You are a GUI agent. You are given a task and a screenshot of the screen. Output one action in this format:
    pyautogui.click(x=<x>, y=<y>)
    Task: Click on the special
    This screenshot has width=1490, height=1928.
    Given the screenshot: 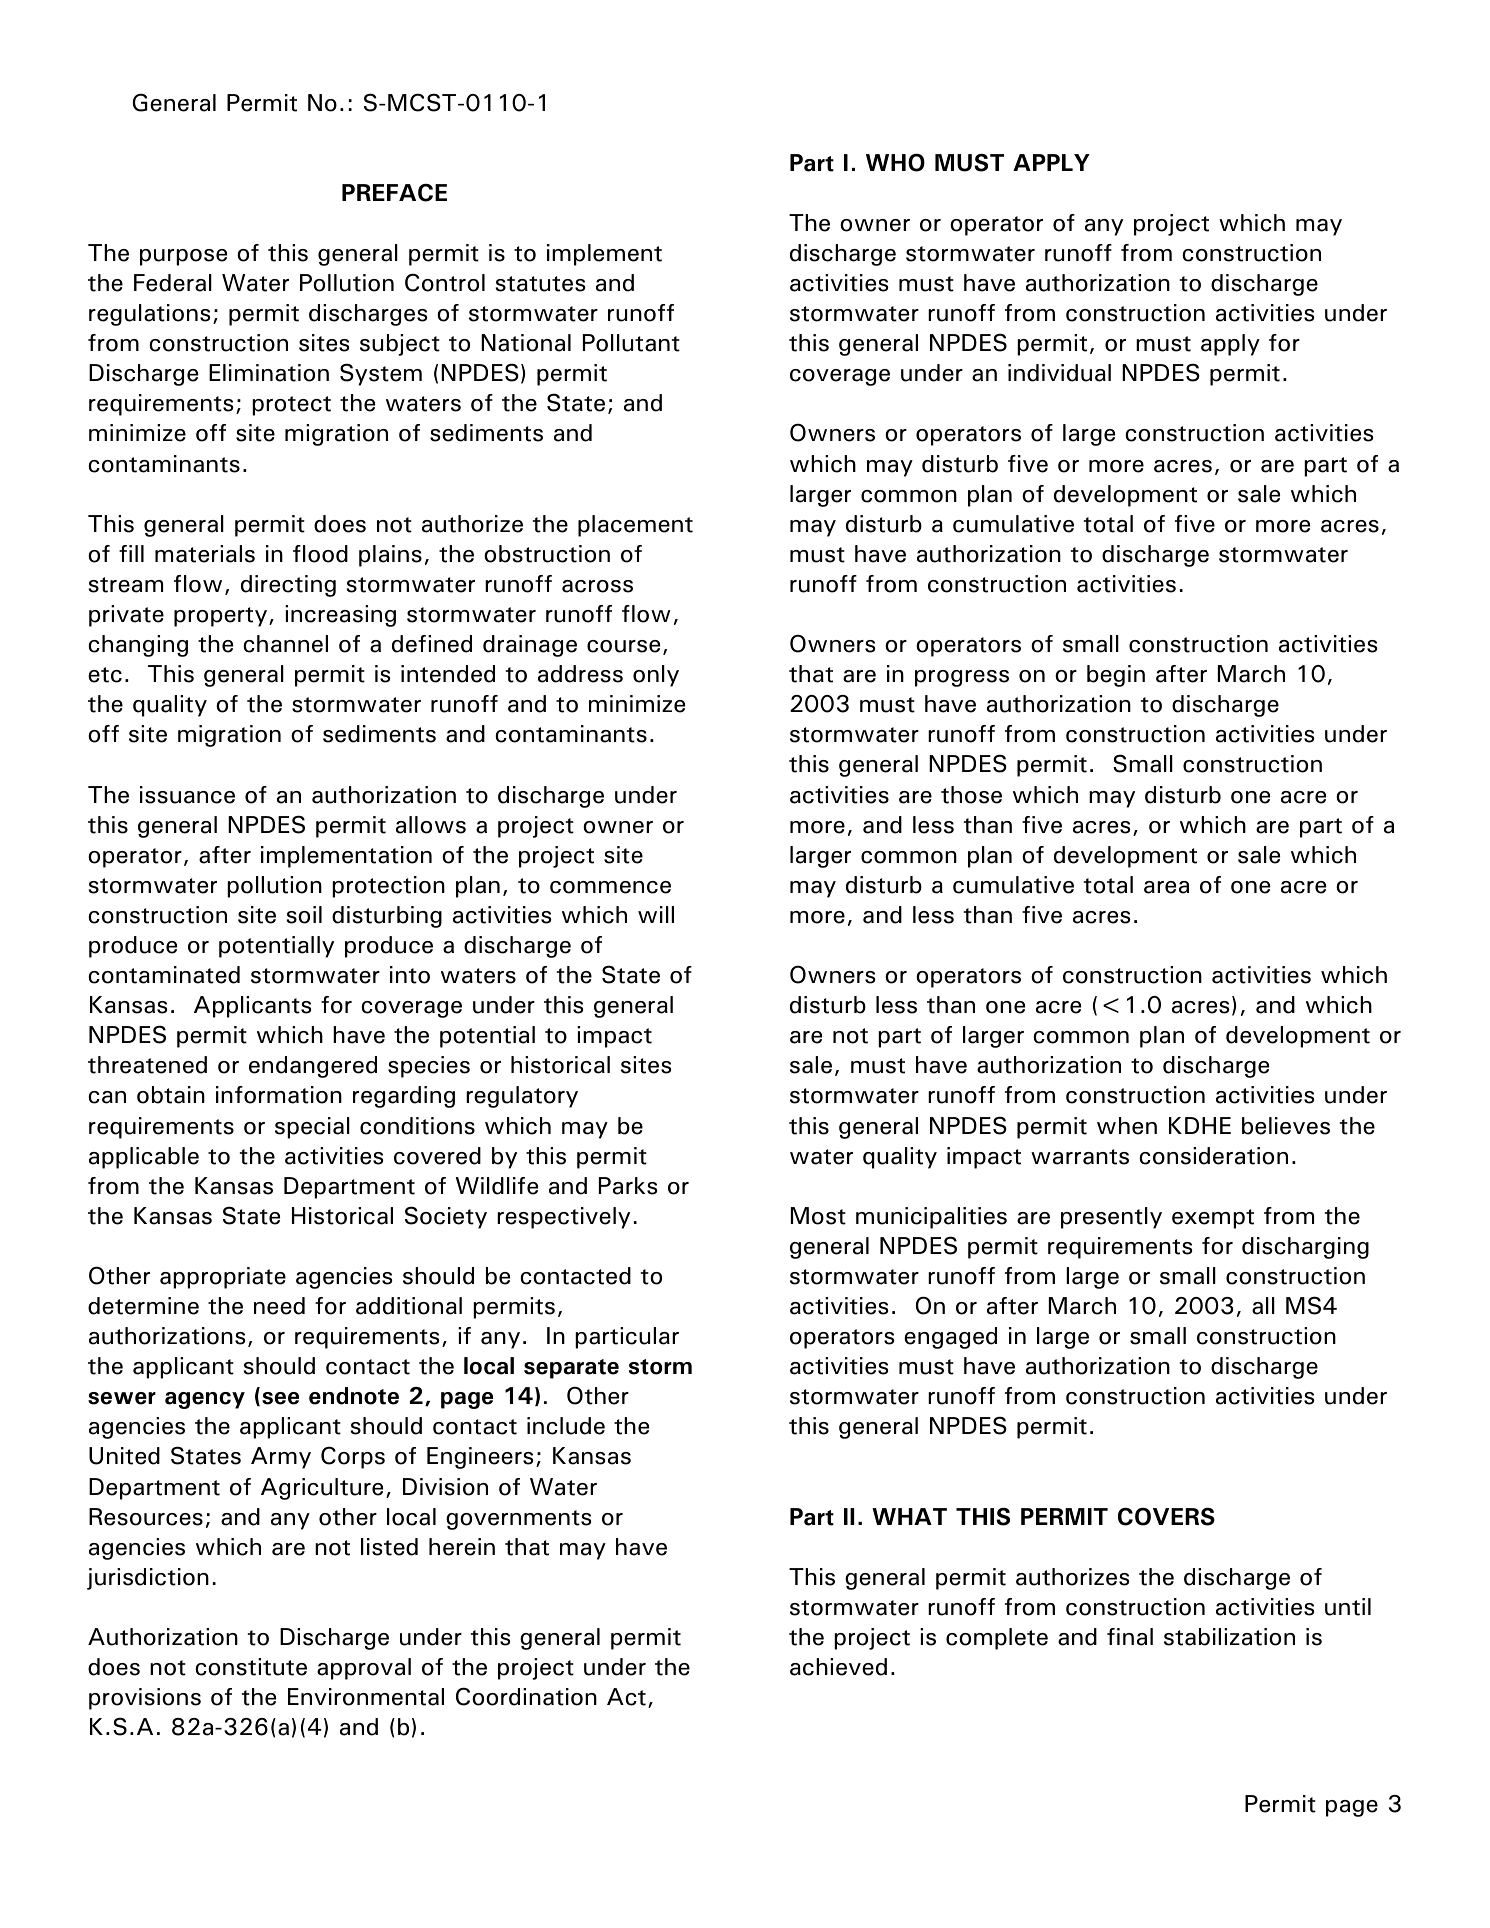 What is the action you would take?
    pyautogui.click(x=312, y=1128)
